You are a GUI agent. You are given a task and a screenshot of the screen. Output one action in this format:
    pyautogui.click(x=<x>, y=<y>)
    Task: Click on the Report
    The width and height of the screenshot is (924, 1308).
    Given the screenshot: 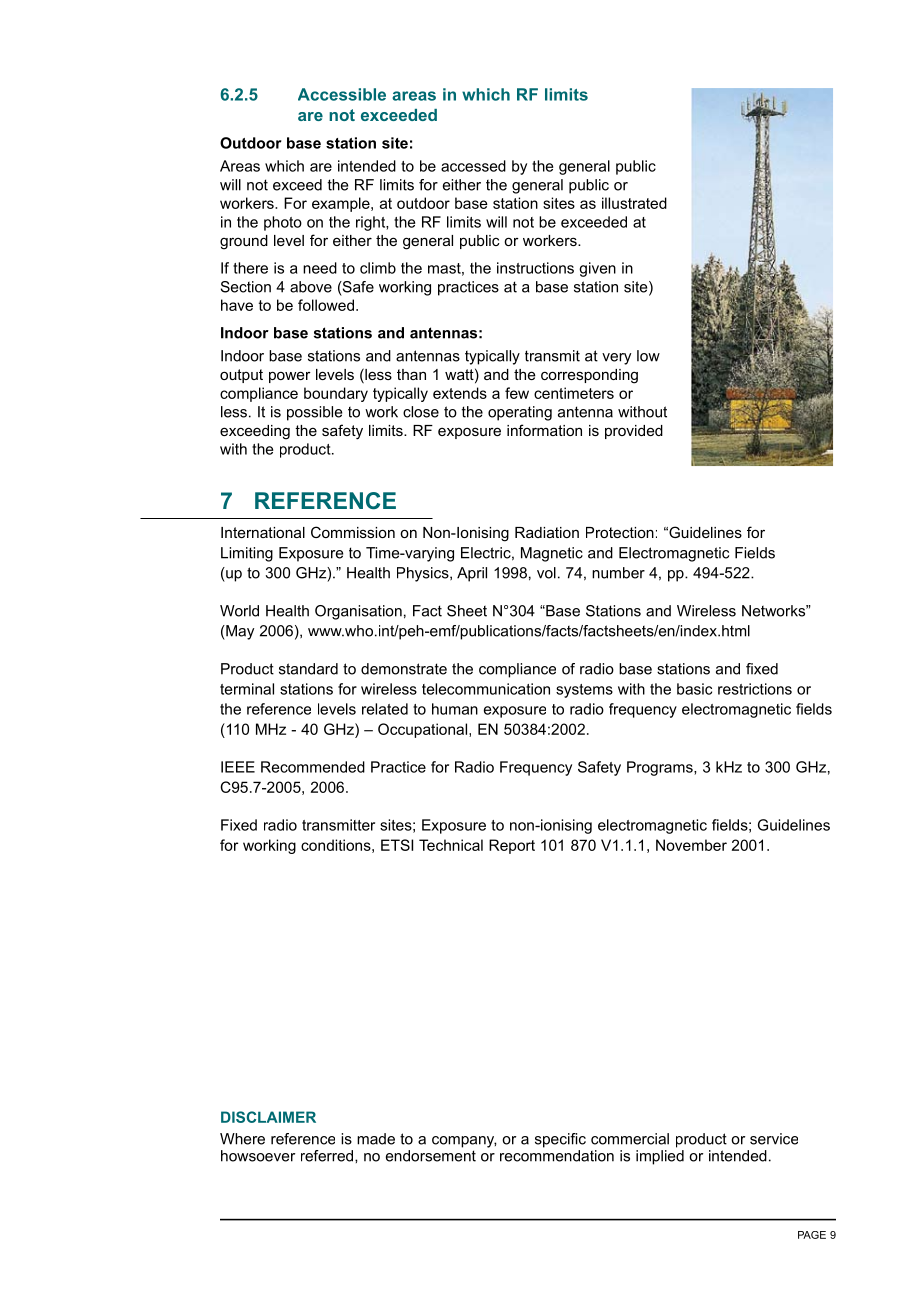 What is the action you would take?
    pyautogui.click(x=512, y=846)
